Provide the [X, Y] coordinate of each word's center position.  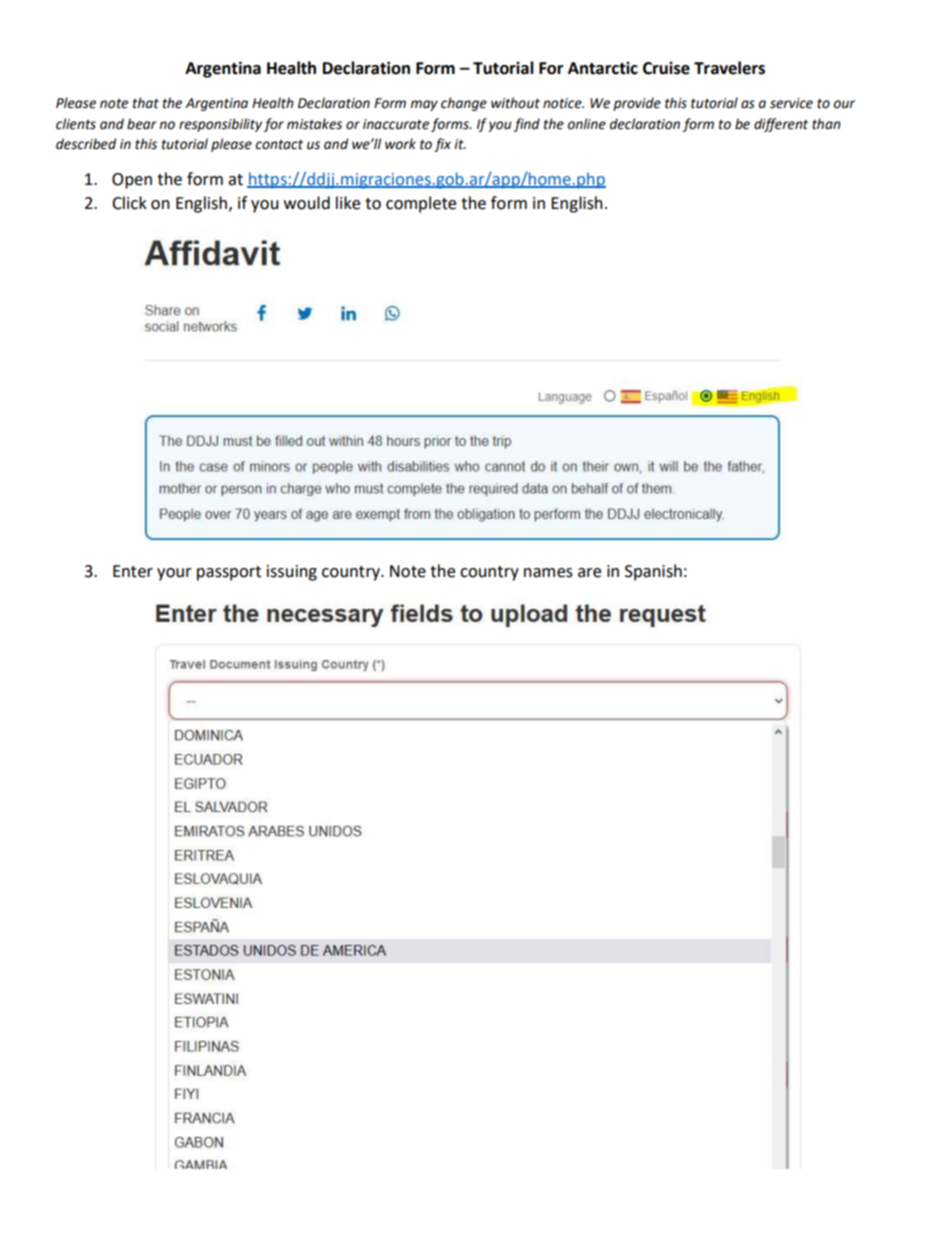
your [174, 574]
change [464, 104]
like [348, 203]
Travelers [729, 68]
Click [129, 203]
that [146, 103]
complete [421, 204]
